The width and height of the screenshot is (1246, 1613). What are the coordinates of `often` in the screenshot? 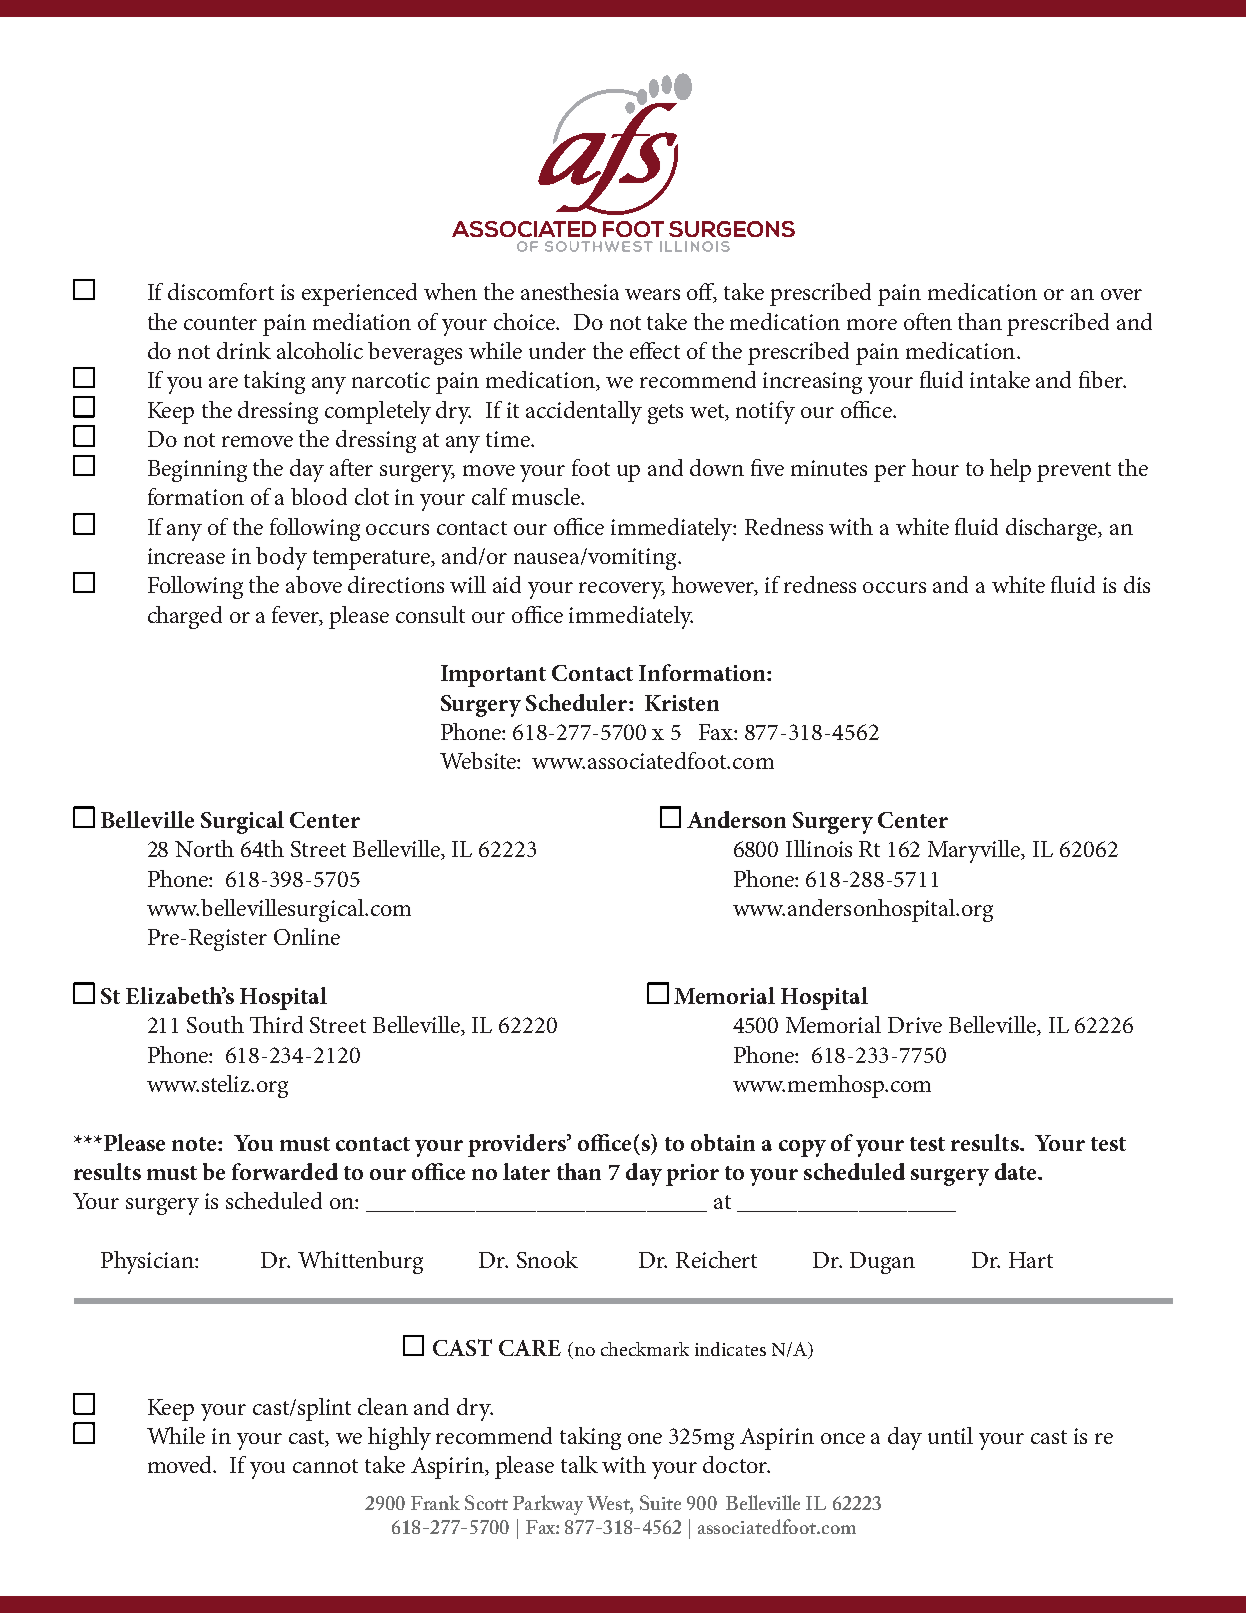 It's located at (928, 321).
